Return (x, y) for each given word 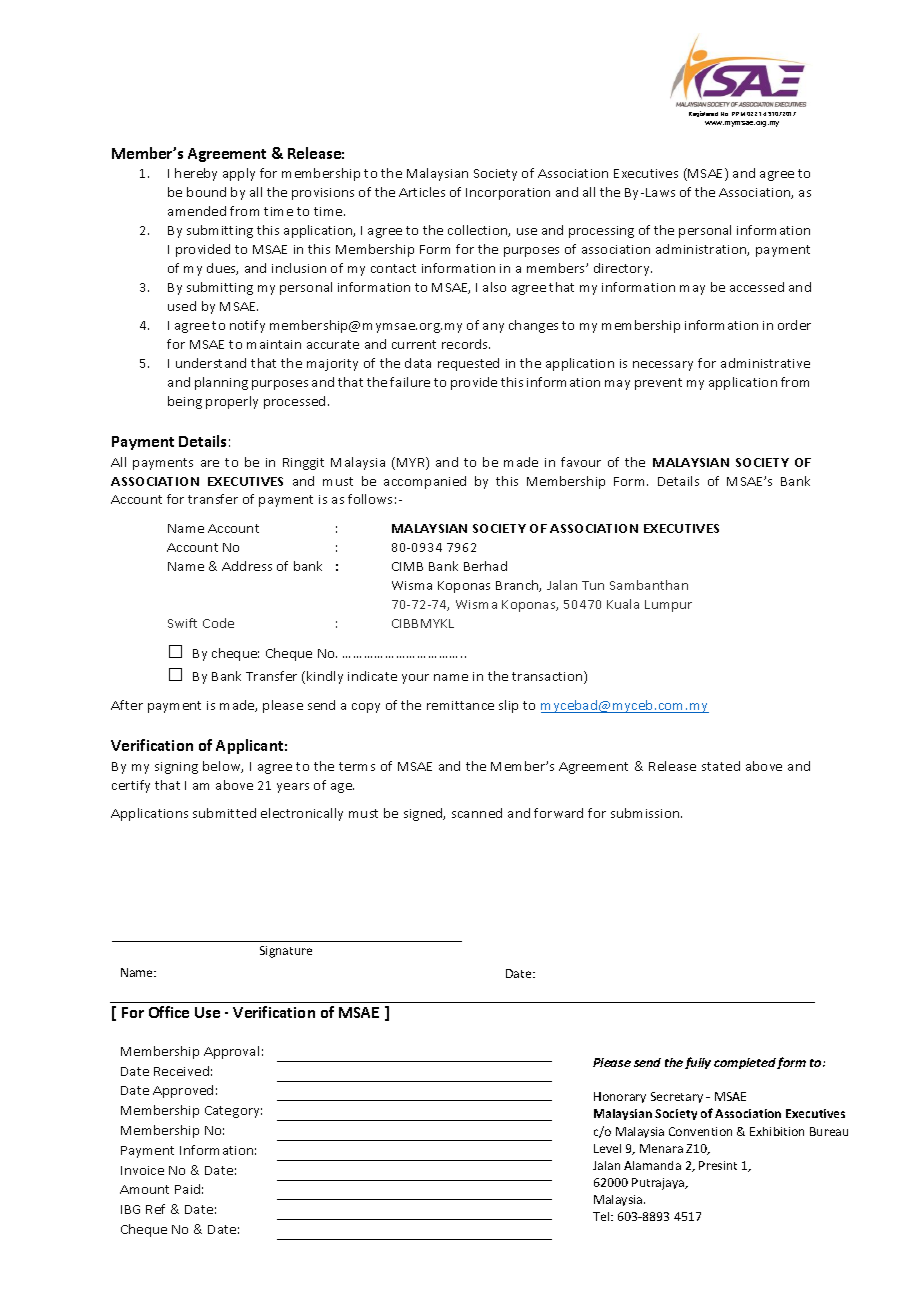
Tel (602, 1216)
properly (232, 402)
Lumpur (668, 606)
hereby (196, 174)
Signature (286, 952)
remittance (460, 705)
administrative (765, 363)
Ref (155, 1209)
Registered (703, 114)
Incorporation (508, 194)
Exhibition (777, 1131)
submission (646, 813)
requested (468, 364)
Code (218, 623)
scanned (477, 813)
